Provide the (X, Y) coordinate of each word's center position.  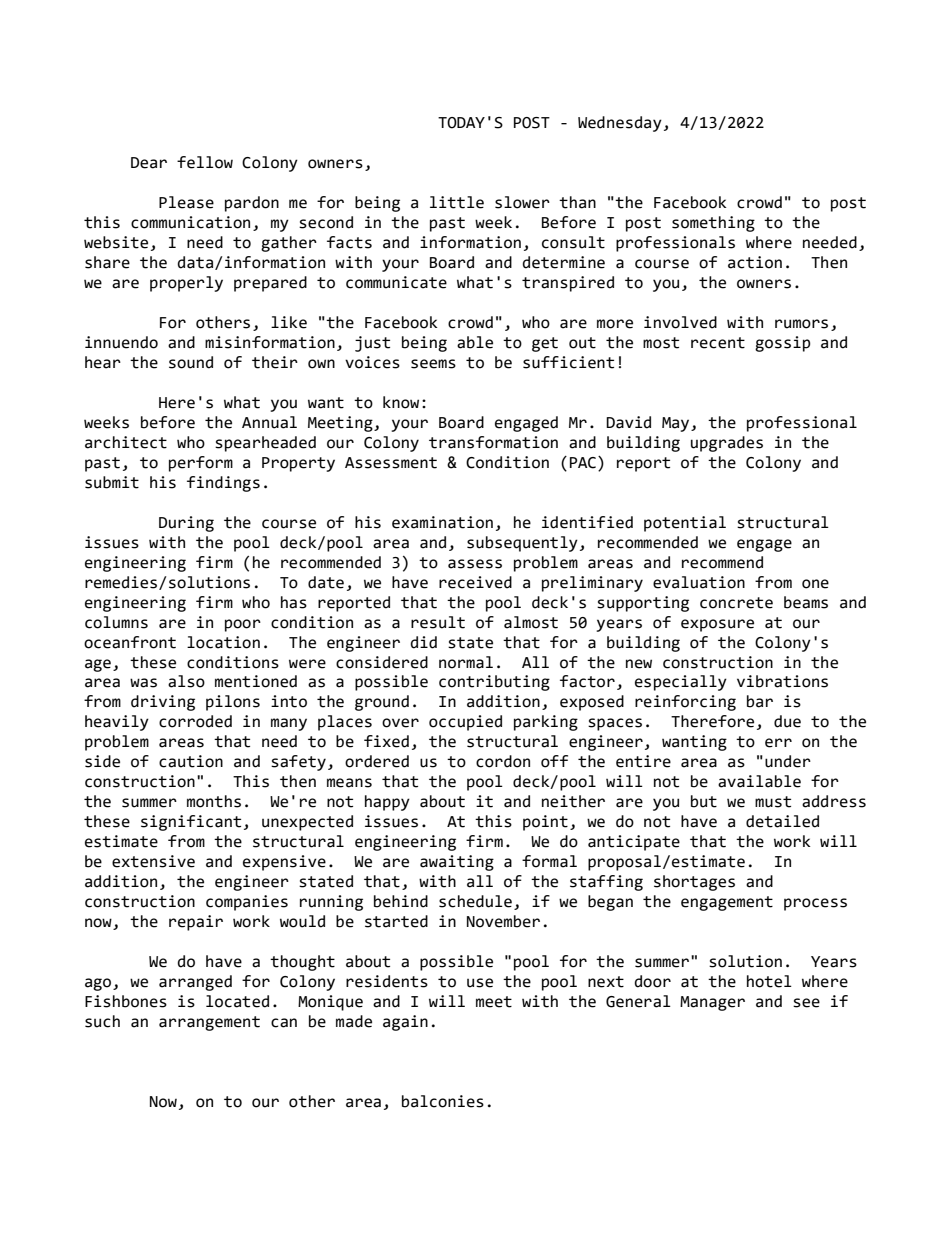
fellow (205, 162)
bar (760, 701)
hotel (769, 981)
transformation (493, 442)
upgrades (727, 444)
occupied (465, 723)
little (457, 202)
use (480, 983)
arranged (195, 983)
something (713, 224)
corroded (195, 721)
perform (201, 464)
